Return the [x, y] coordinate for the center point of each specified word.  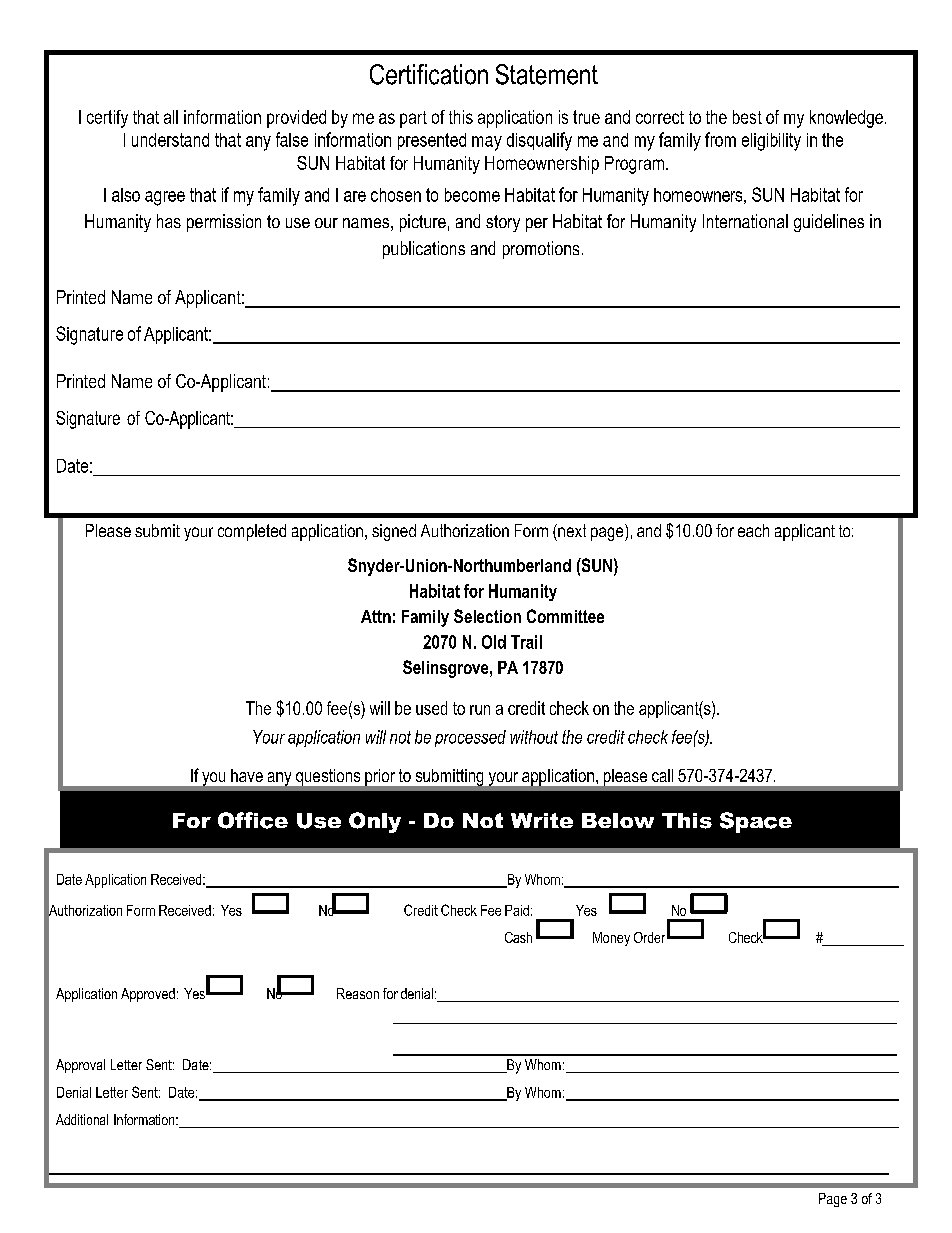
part [413, 119]
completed [252, 532]
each [753, 530]
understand [170, 140]
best [747, 117]
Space [756, 822]
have [247, 775]
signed [394, 532]
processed [470, 738]
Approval [80, 1066]
